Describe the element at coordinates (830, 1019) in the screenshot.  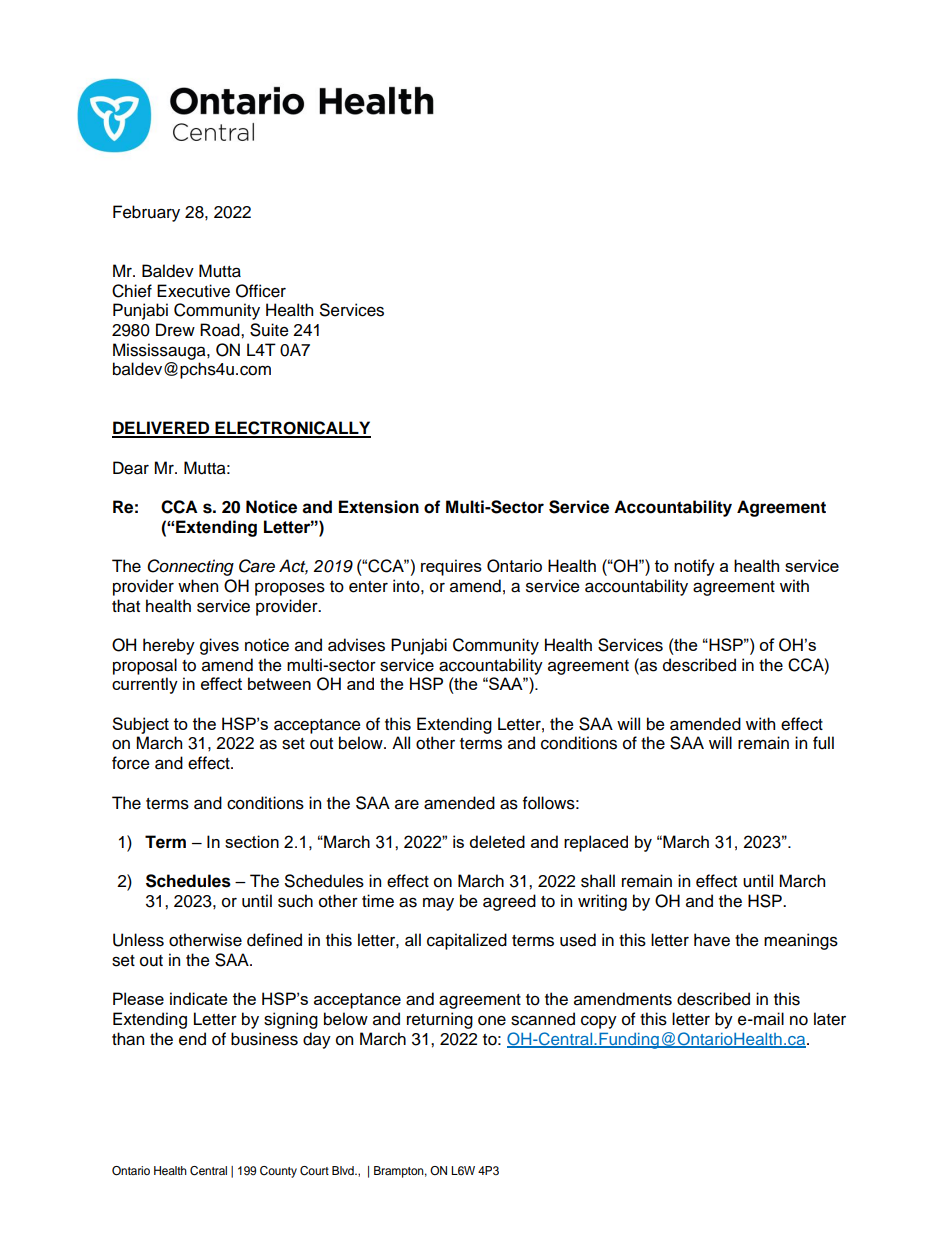
I see `later` at that location.
